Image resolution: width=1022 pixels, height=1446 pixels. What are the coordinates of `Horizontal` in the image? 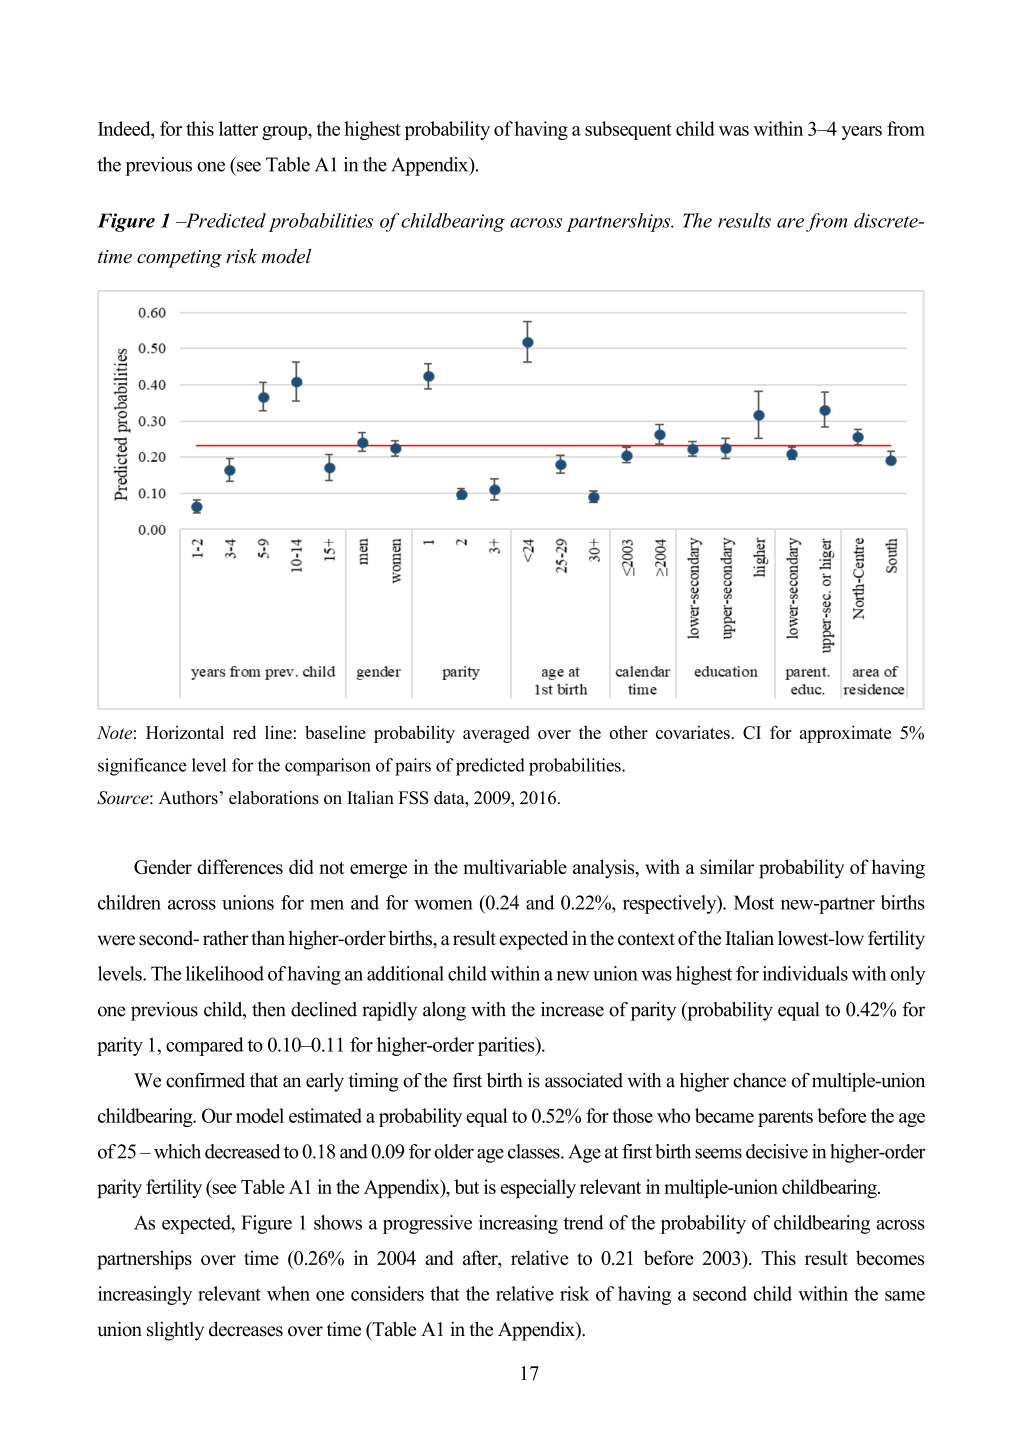 It's located at (185, 732).
